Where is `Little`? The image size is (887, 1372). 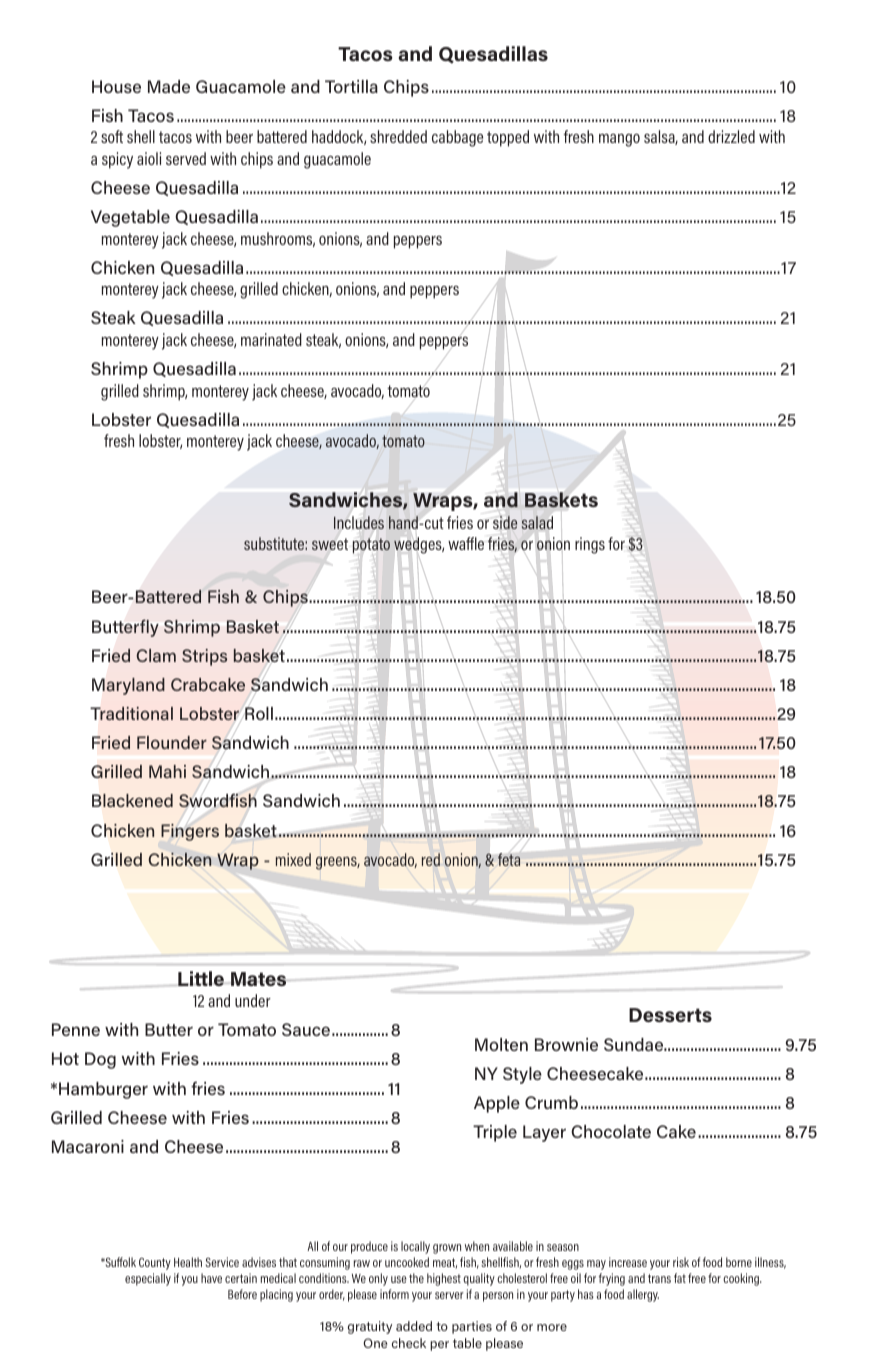
Little is located at coordinates (201, 978).
